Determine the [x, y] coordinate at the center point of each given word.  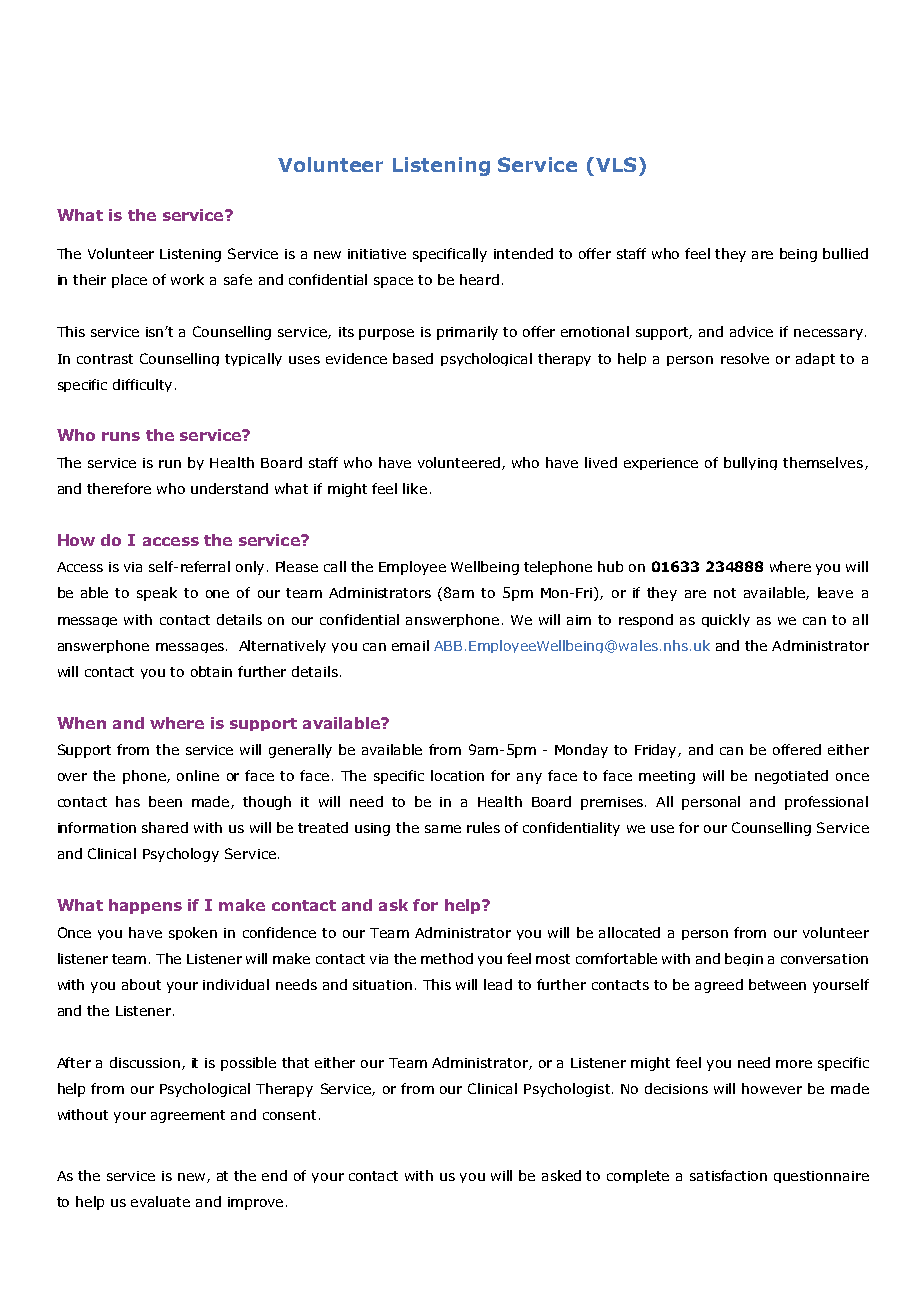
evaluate [160, 1201]
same [443, 829]
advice [751, 331]
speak [157, 594]
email [410, 645]
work [187, 279]
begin [744, 959]
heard [479, 279]
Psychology [181, 855]
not [725, 593]
